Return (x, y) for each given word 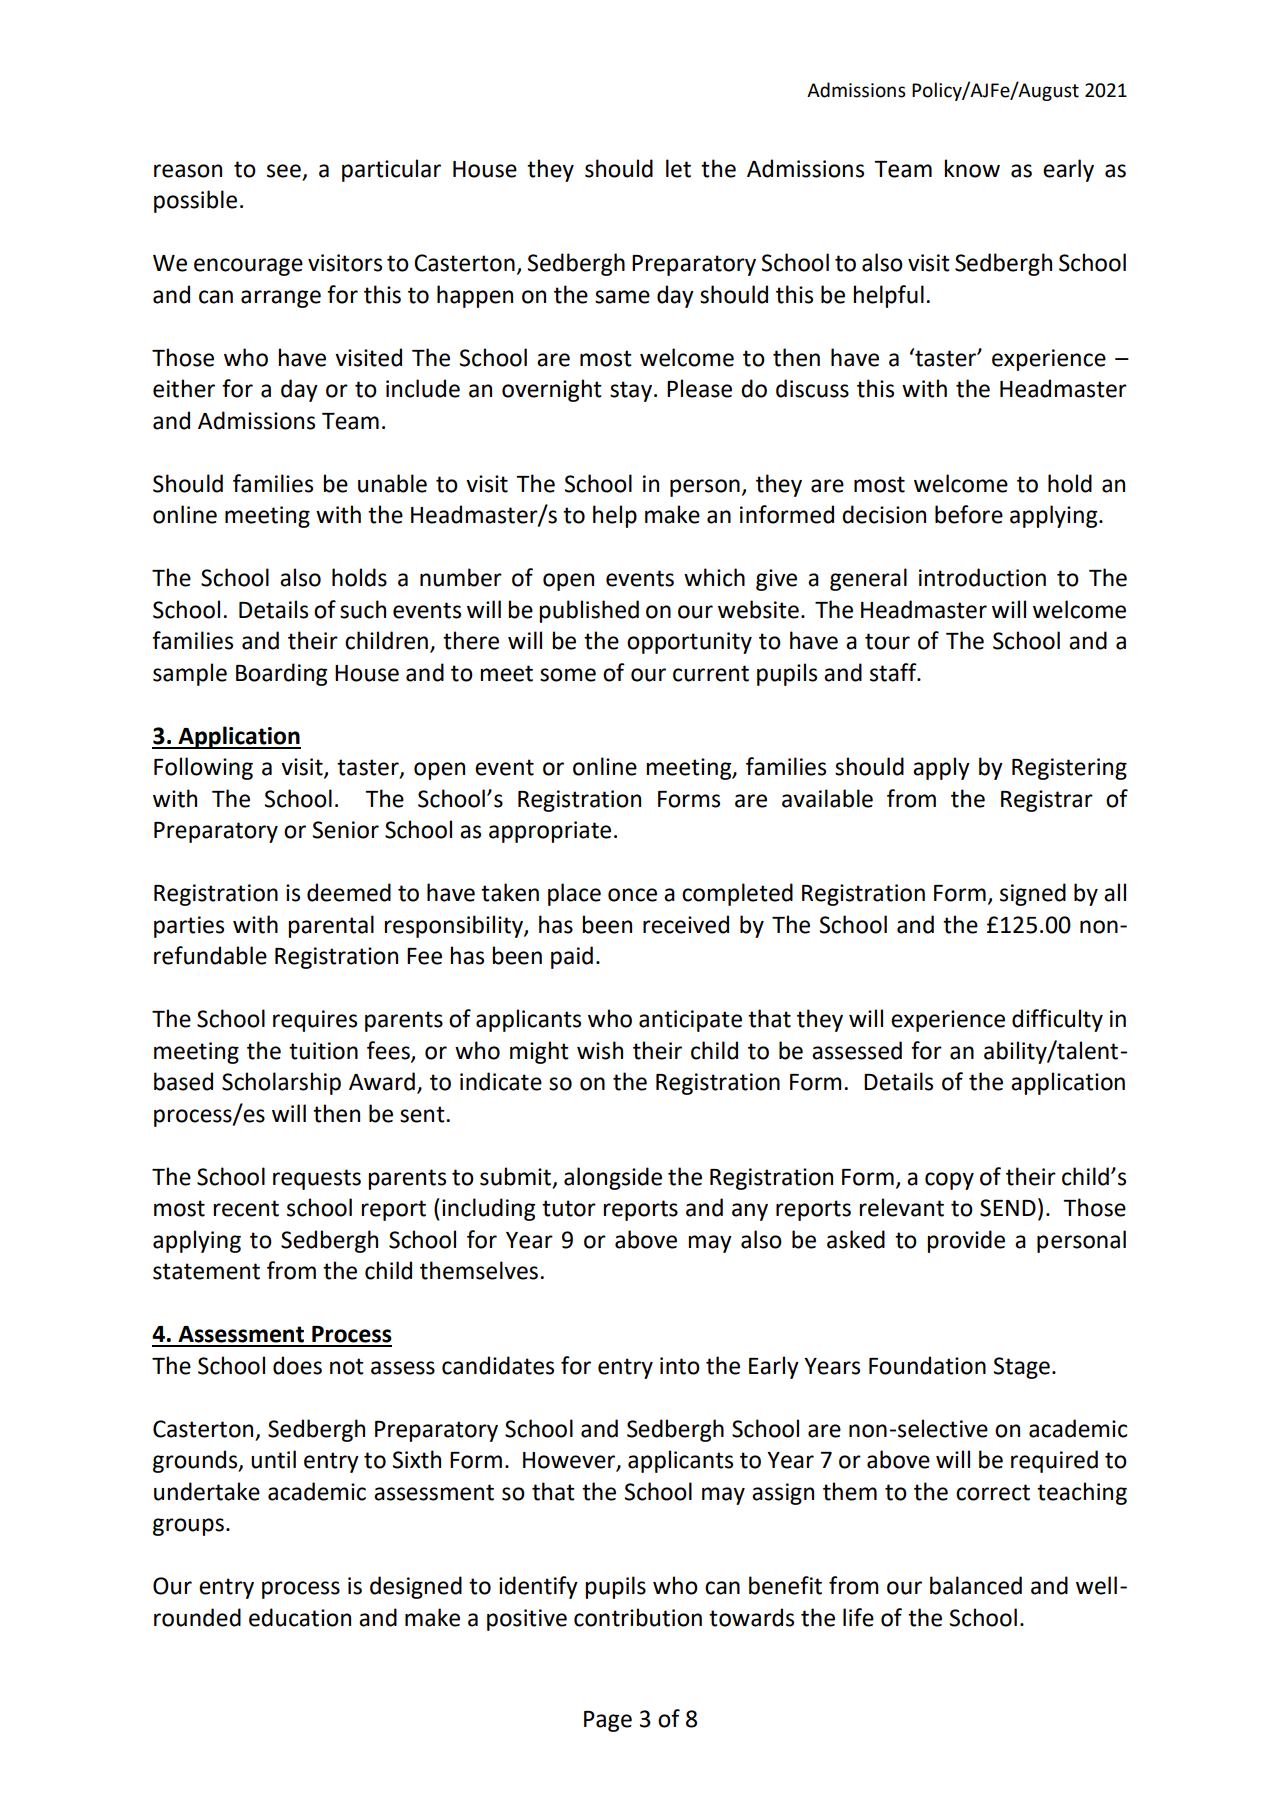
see (285, 172)
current (711, 673)
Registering (1069, 769)
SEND (1008, 1208)
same (622, 297)
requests (317, 1179)
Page (608, 1721)
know (972, 168)
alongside (613, 1178)
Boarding (281, 674)
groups (188, 1527)
